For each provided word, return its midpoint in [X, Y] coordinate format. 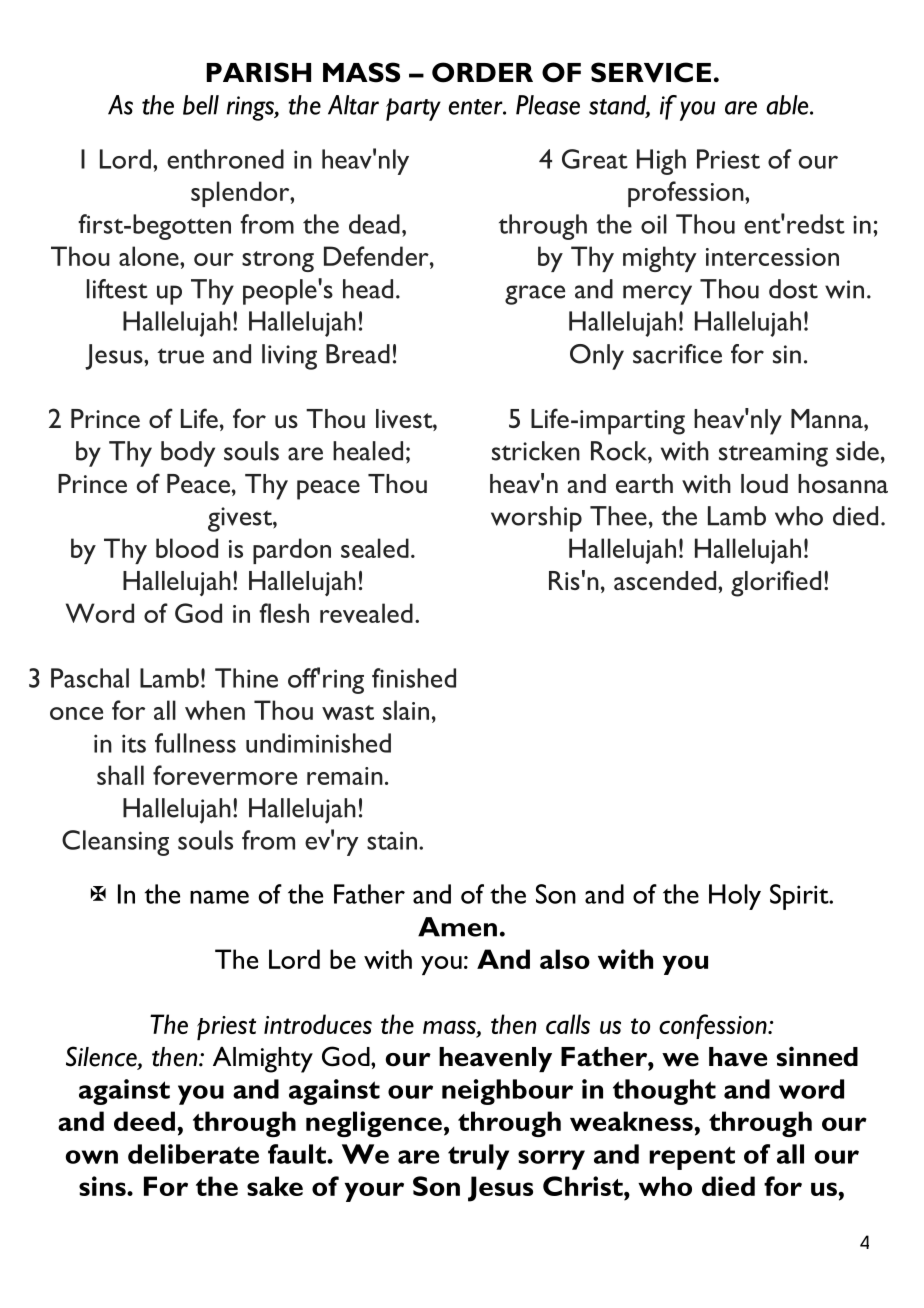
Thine [246, 678]
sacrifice [677, 354]
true [180, 356]
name [219, 897]
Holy [735, 897]
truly [478, 1157]
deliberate [193, 1154]
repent [692, 1158]
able [788, 105]
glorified [776, 583]
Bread [358, 354]
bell [201, 105]
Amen [457, 927]
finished [414, 678]
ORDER [482, 72]
